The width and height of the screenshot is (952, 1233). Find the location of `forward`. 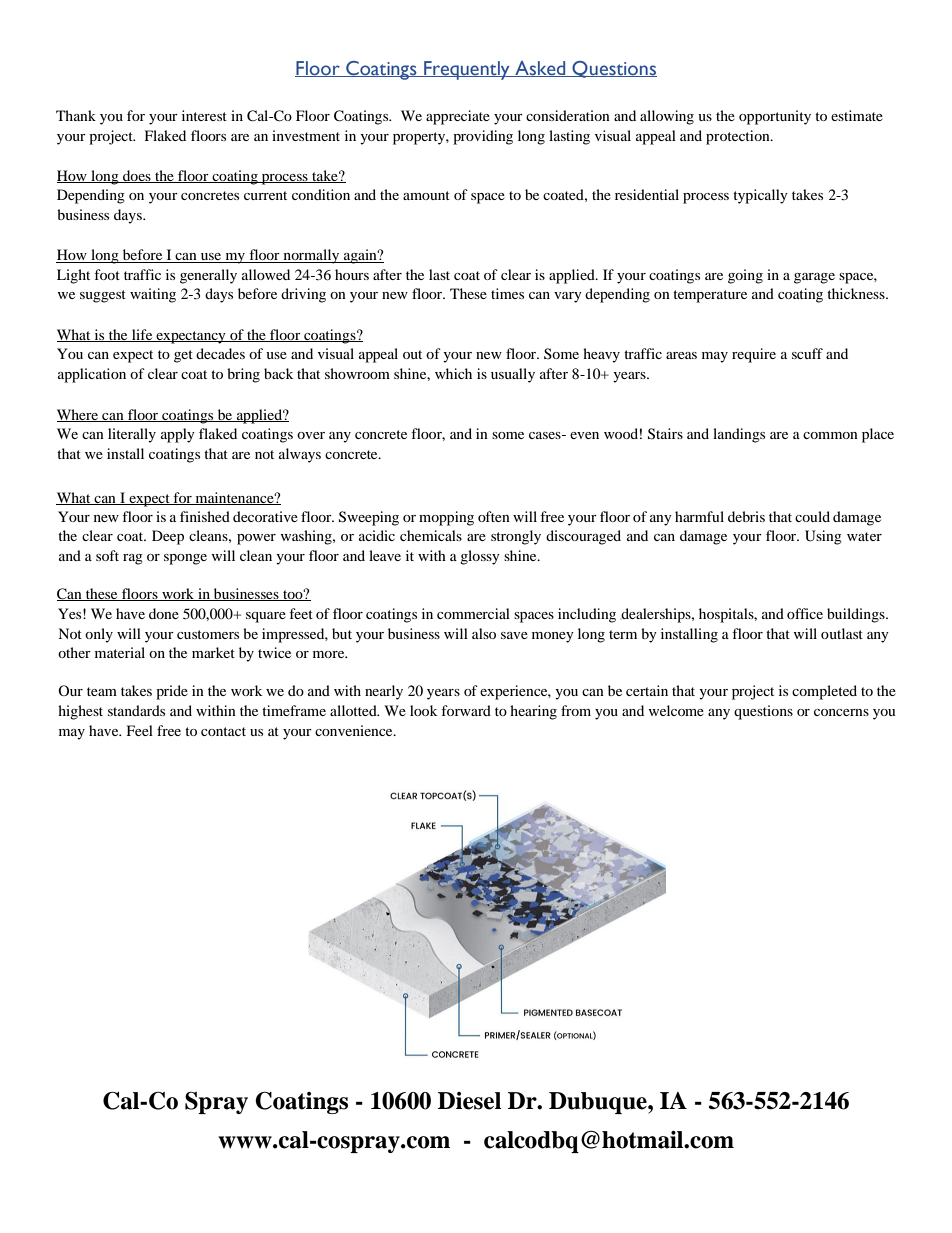

forward is located at coordinates (466, 710).
